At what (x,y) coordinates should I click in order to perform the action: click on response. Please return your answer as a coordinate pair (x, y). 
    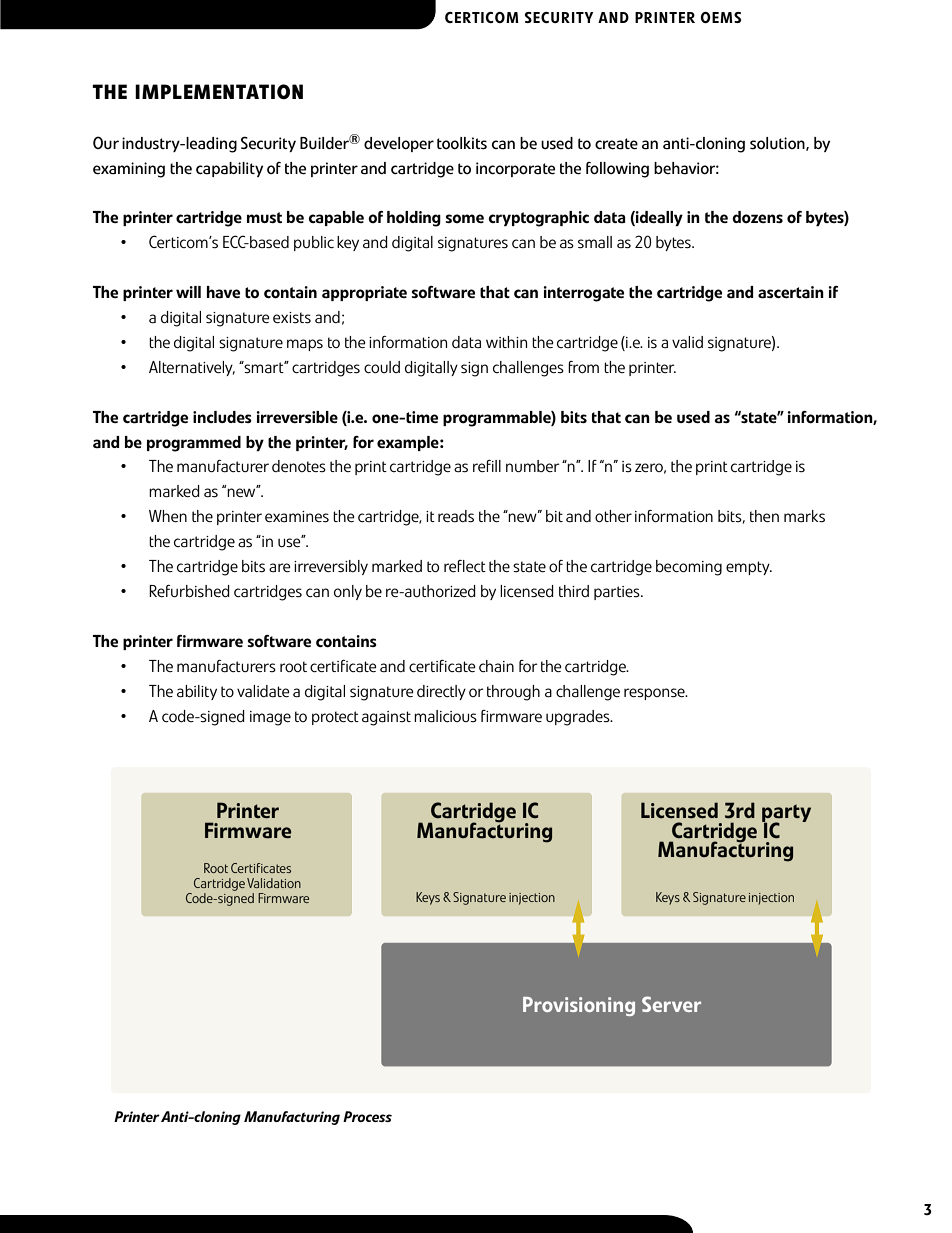
    Looking at the image, I should click on (655, 694).
